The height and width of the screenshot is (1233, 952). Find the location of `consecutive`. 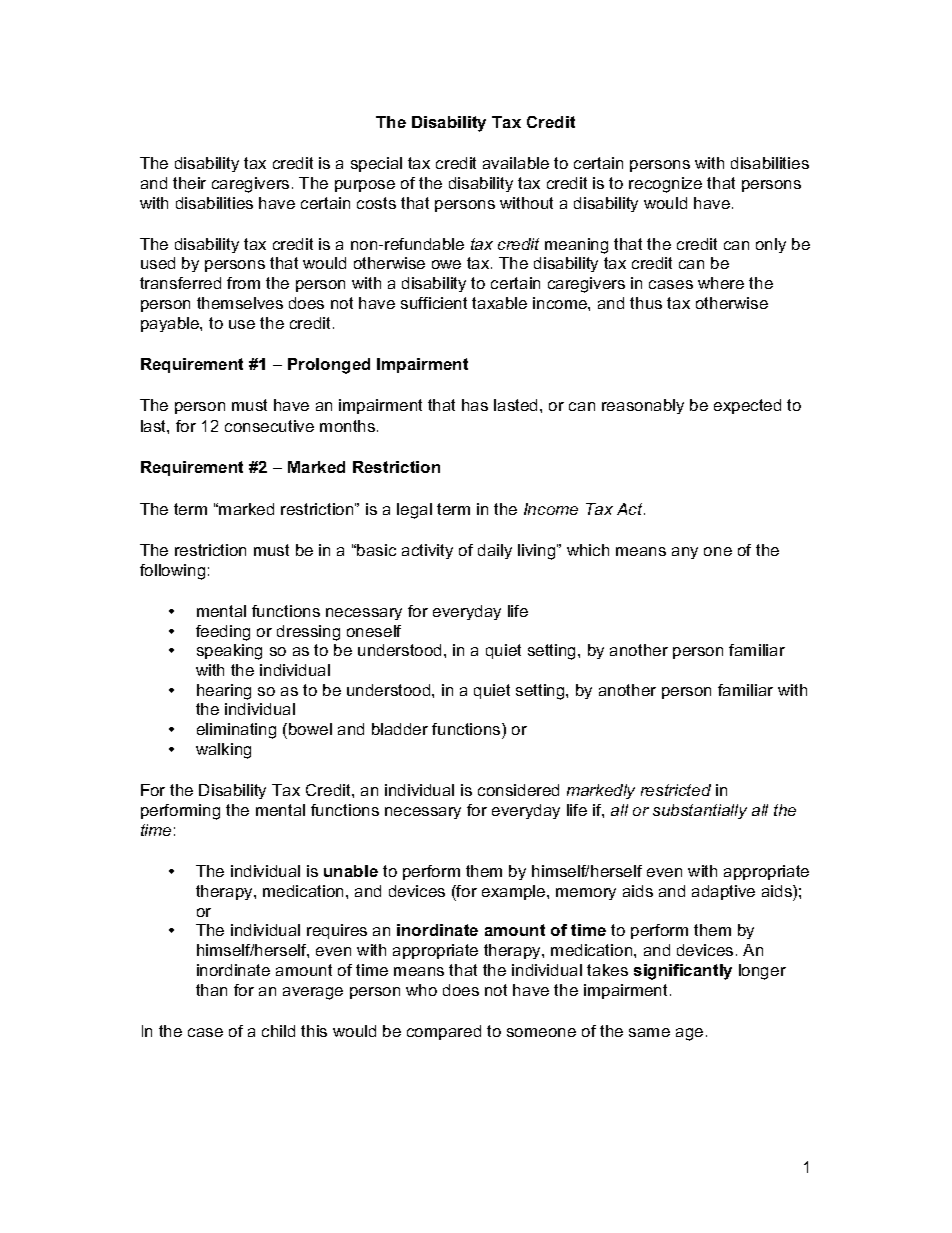

consecutive is located at coordinates (269, 426).
